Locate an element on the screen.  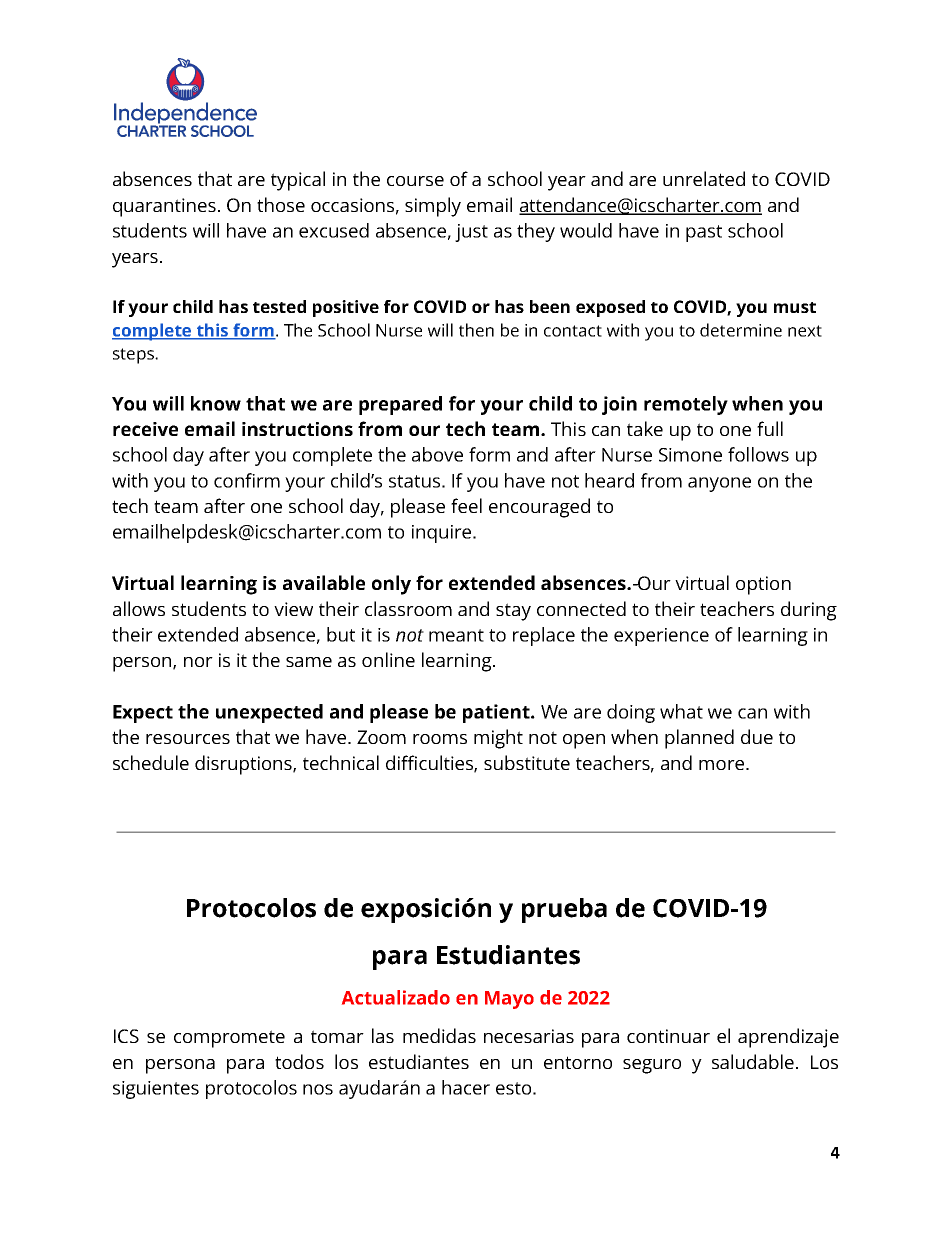
todos is located at coordinates (299, 1061).
